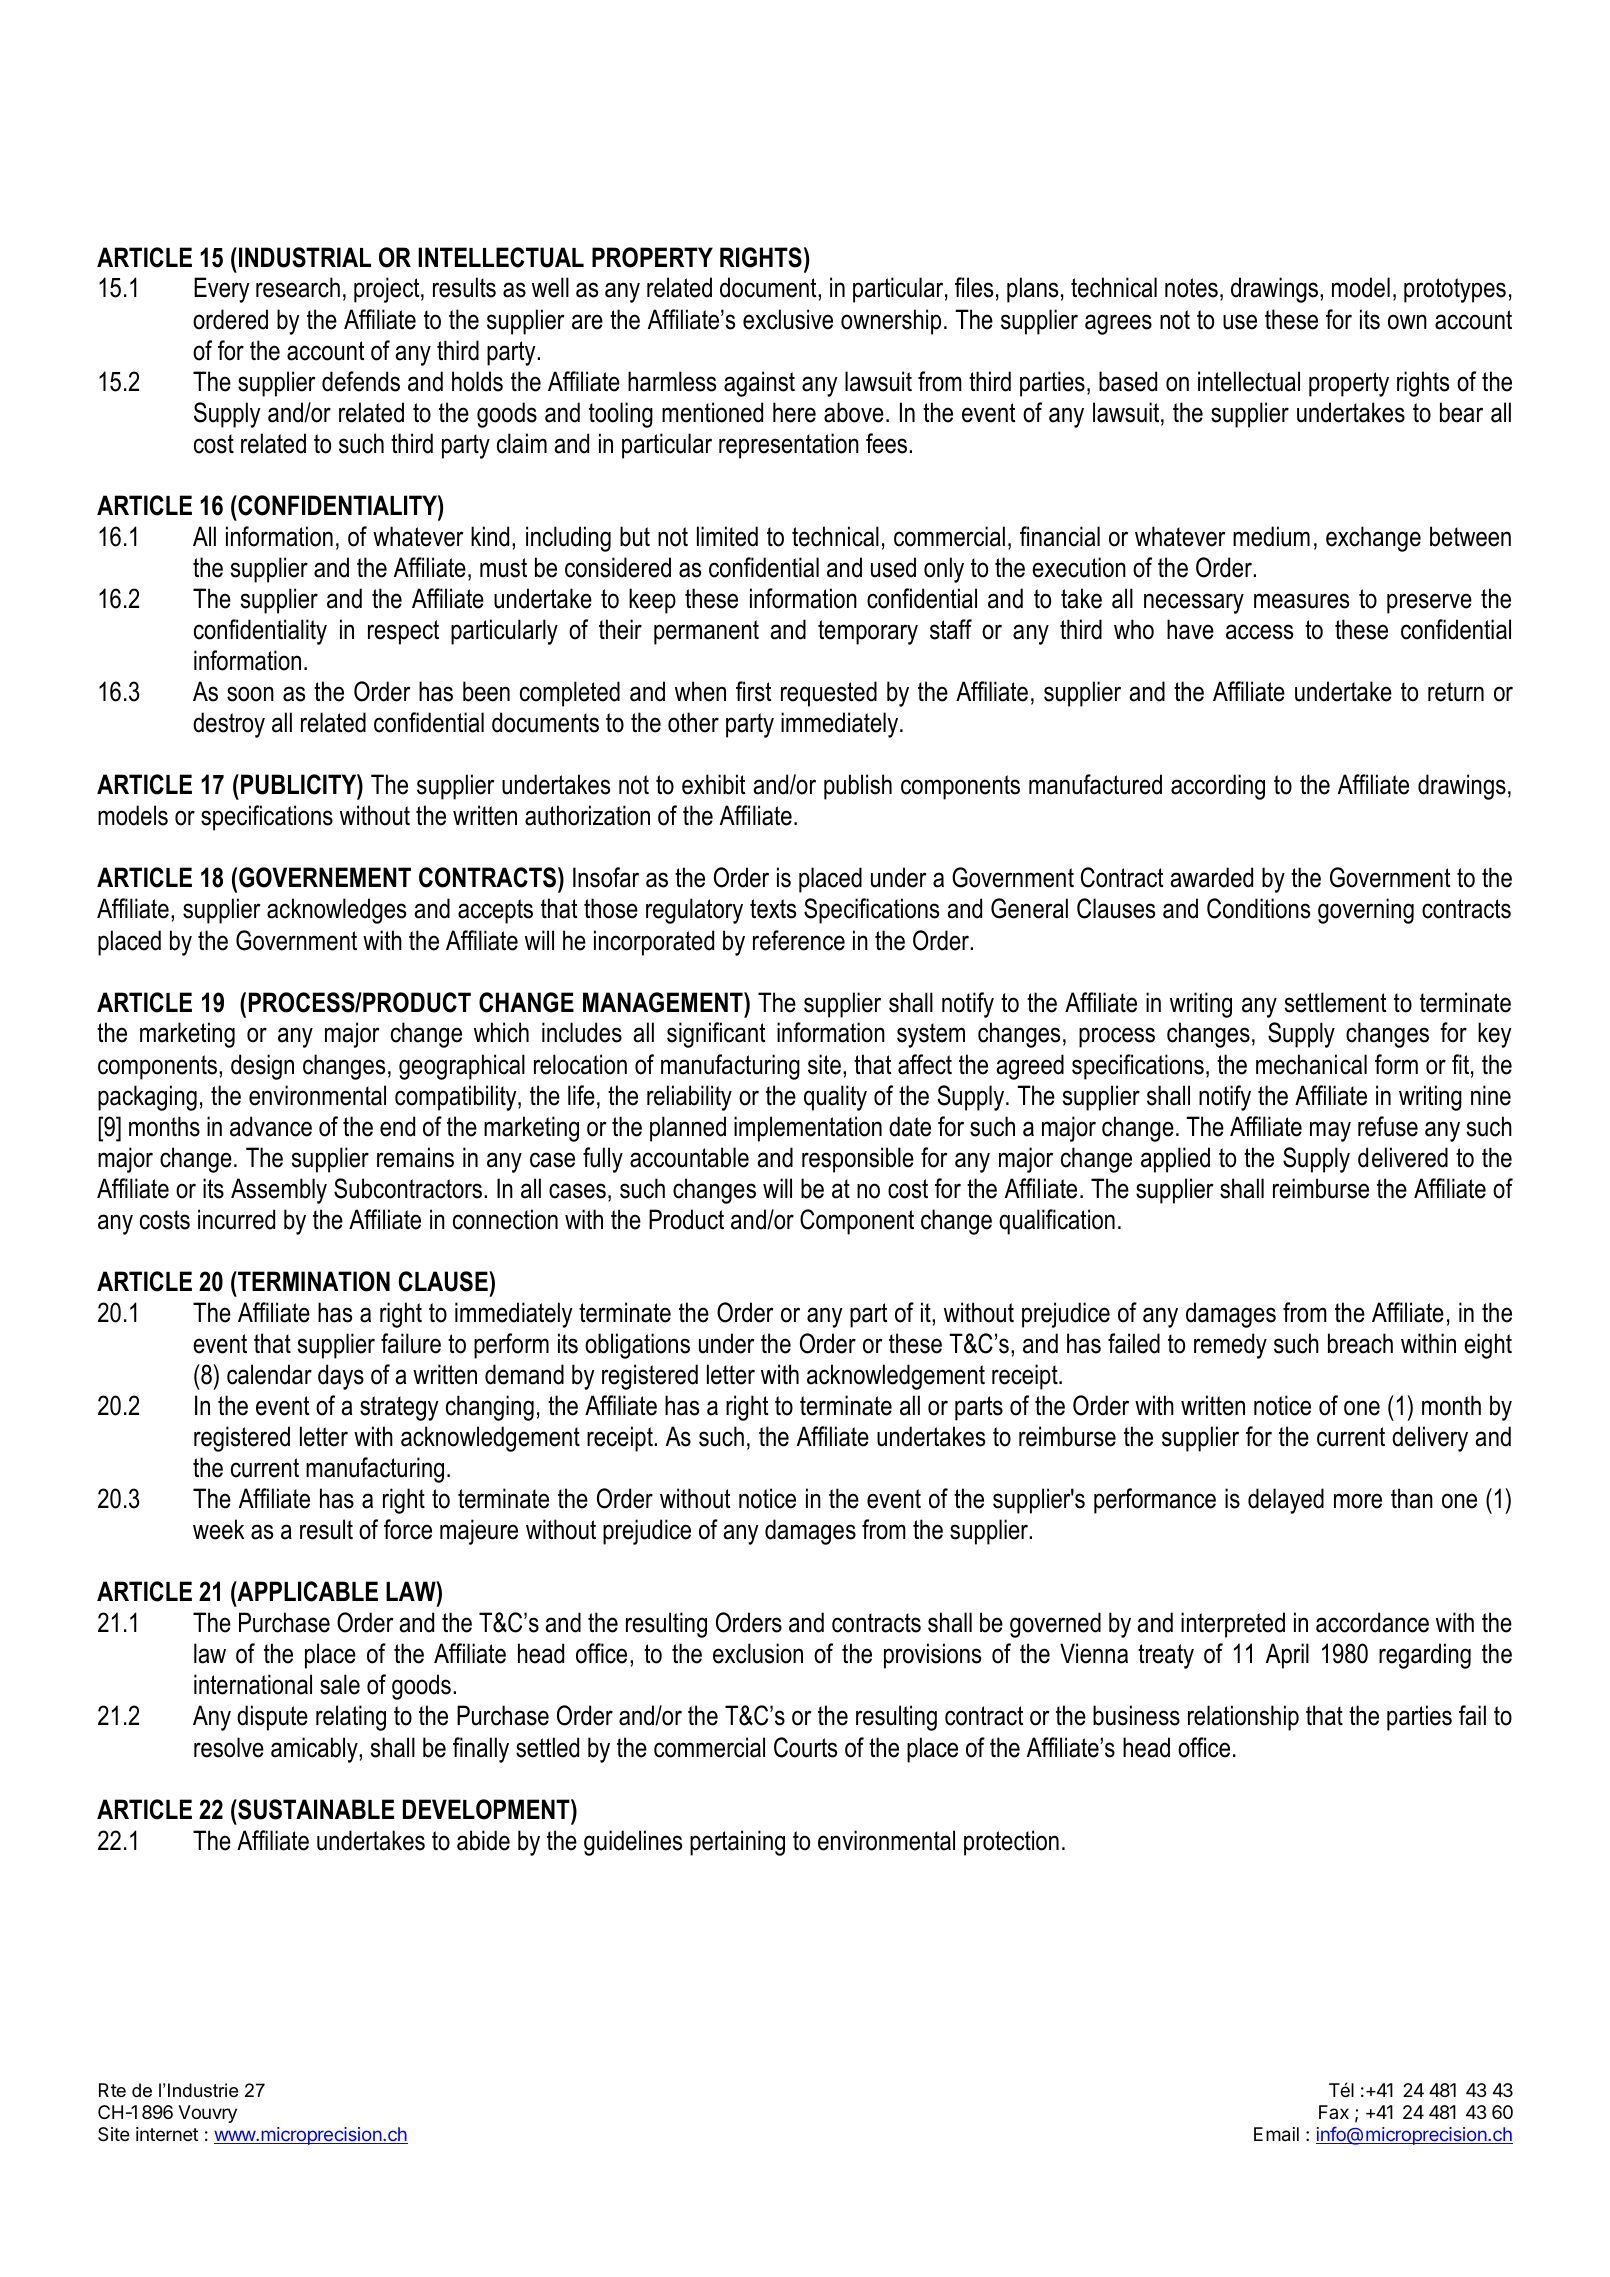 This screenshot has width=1610, height=2277. Describe the element at coordinates (805, 1747) in the screenshot. I see `Courts` at that location.
